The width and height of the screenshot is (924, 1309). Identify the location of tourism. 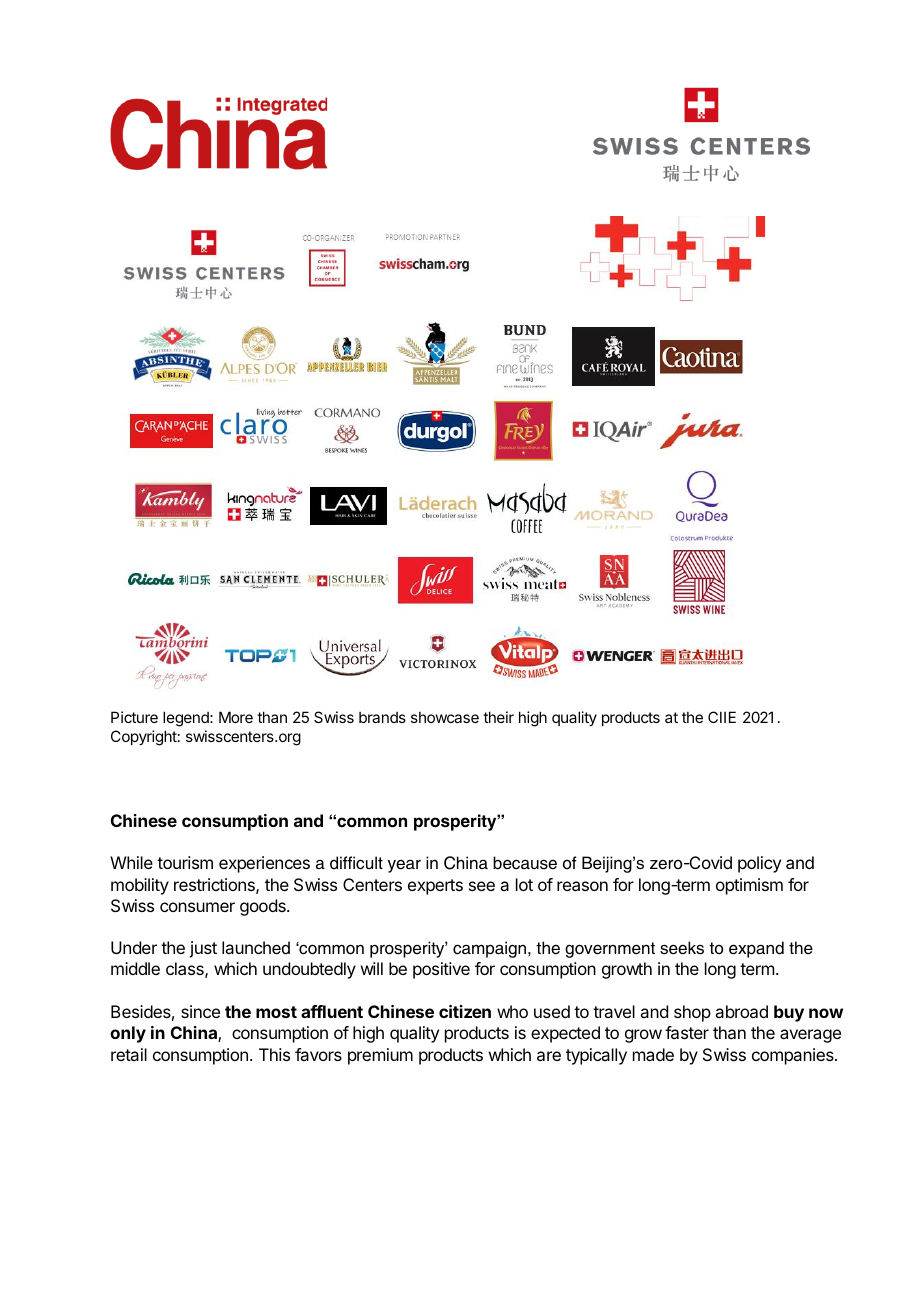
(185, 862).
